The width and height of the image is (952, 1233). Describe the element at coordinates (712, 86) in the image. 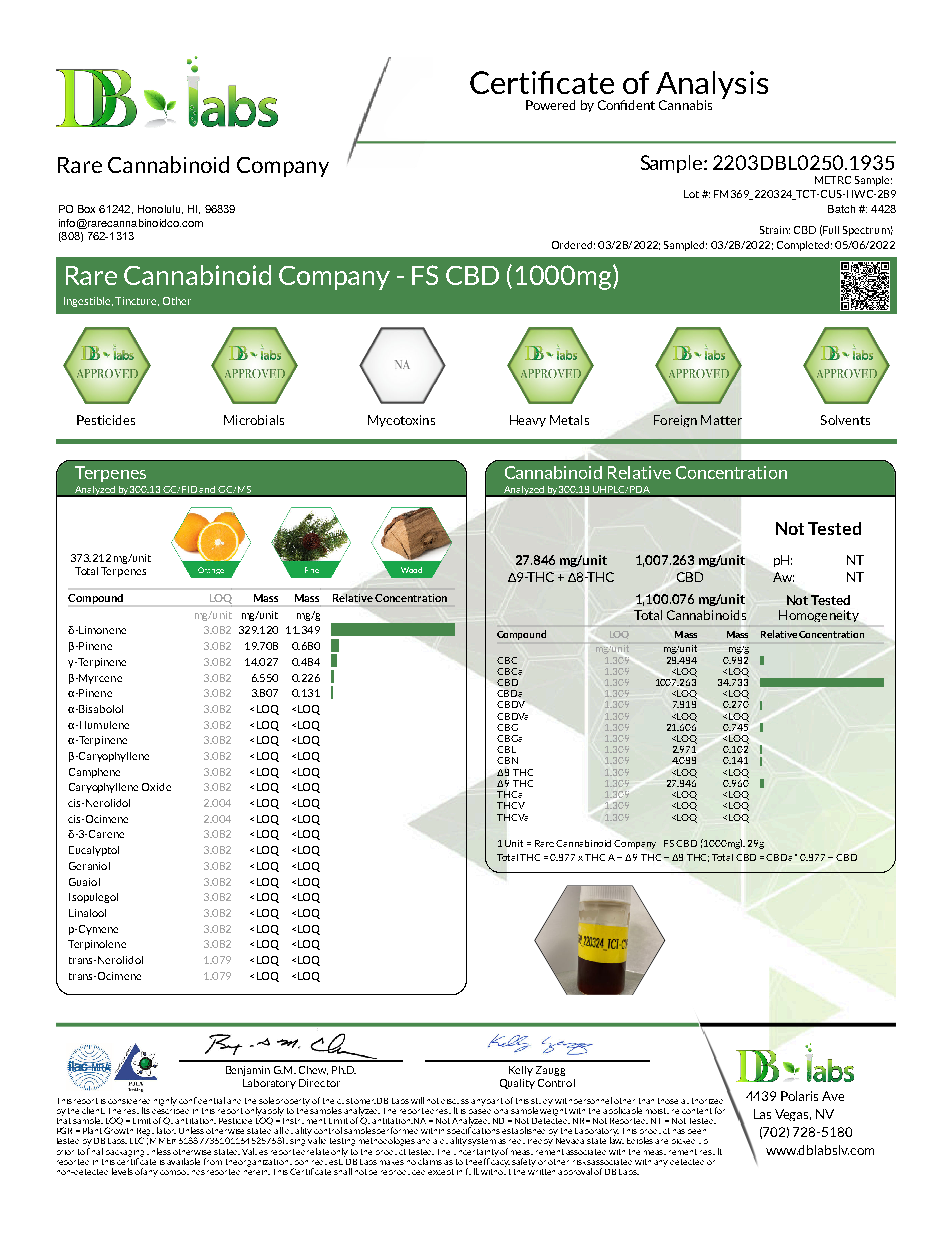

I see `Analysis` at that location.
